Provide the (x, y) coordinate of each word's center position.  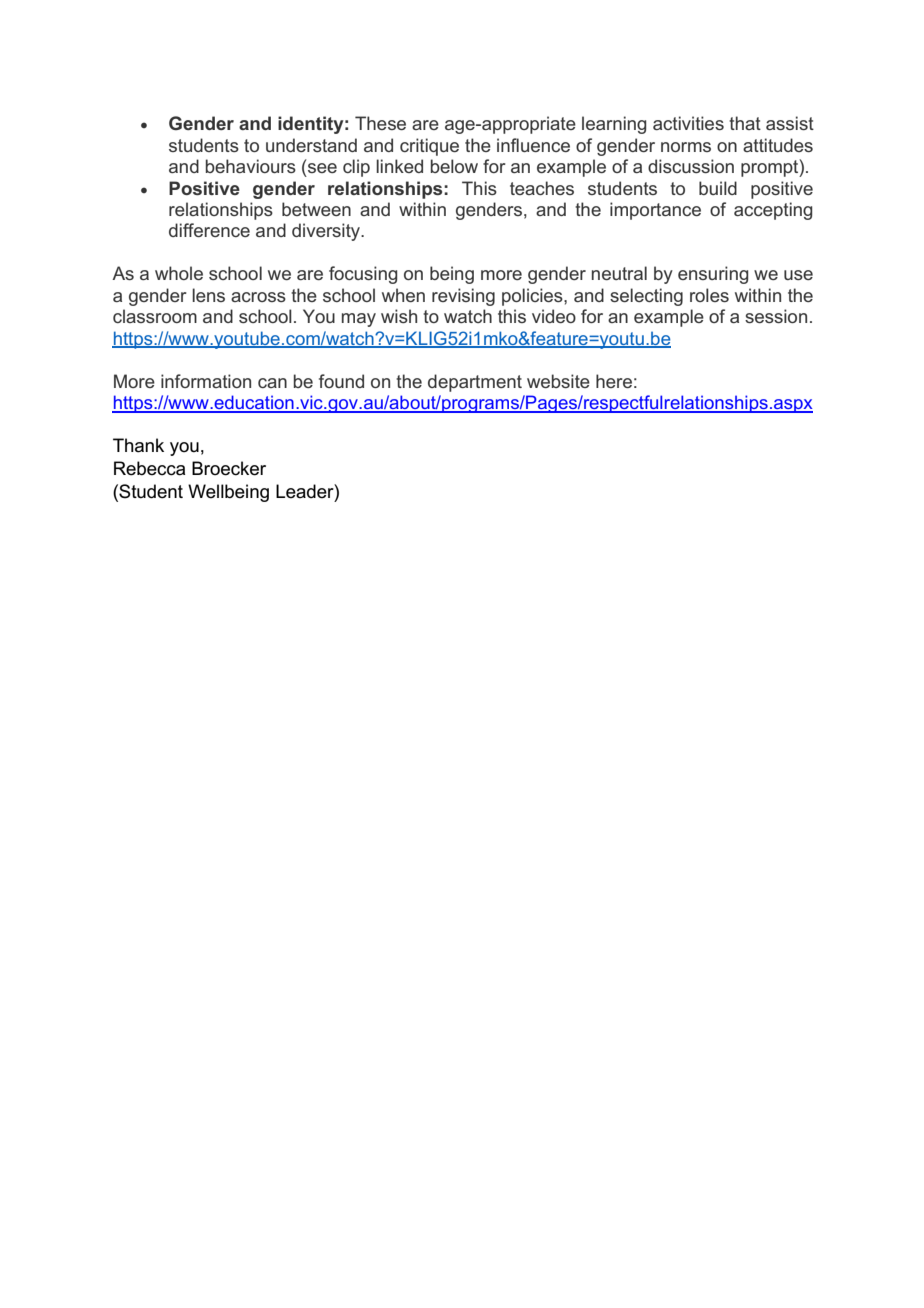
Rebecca (149, 468)
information (206, 381)
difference (209, 230)
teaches (542, 188)
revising (463, 297)
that (745, 123)
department (475, 383)
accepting (773, 211)
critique (429, 147)
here (614, 381)
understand (311, 145)
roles (709, 295)
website (558, 381)
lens (208, 295)
